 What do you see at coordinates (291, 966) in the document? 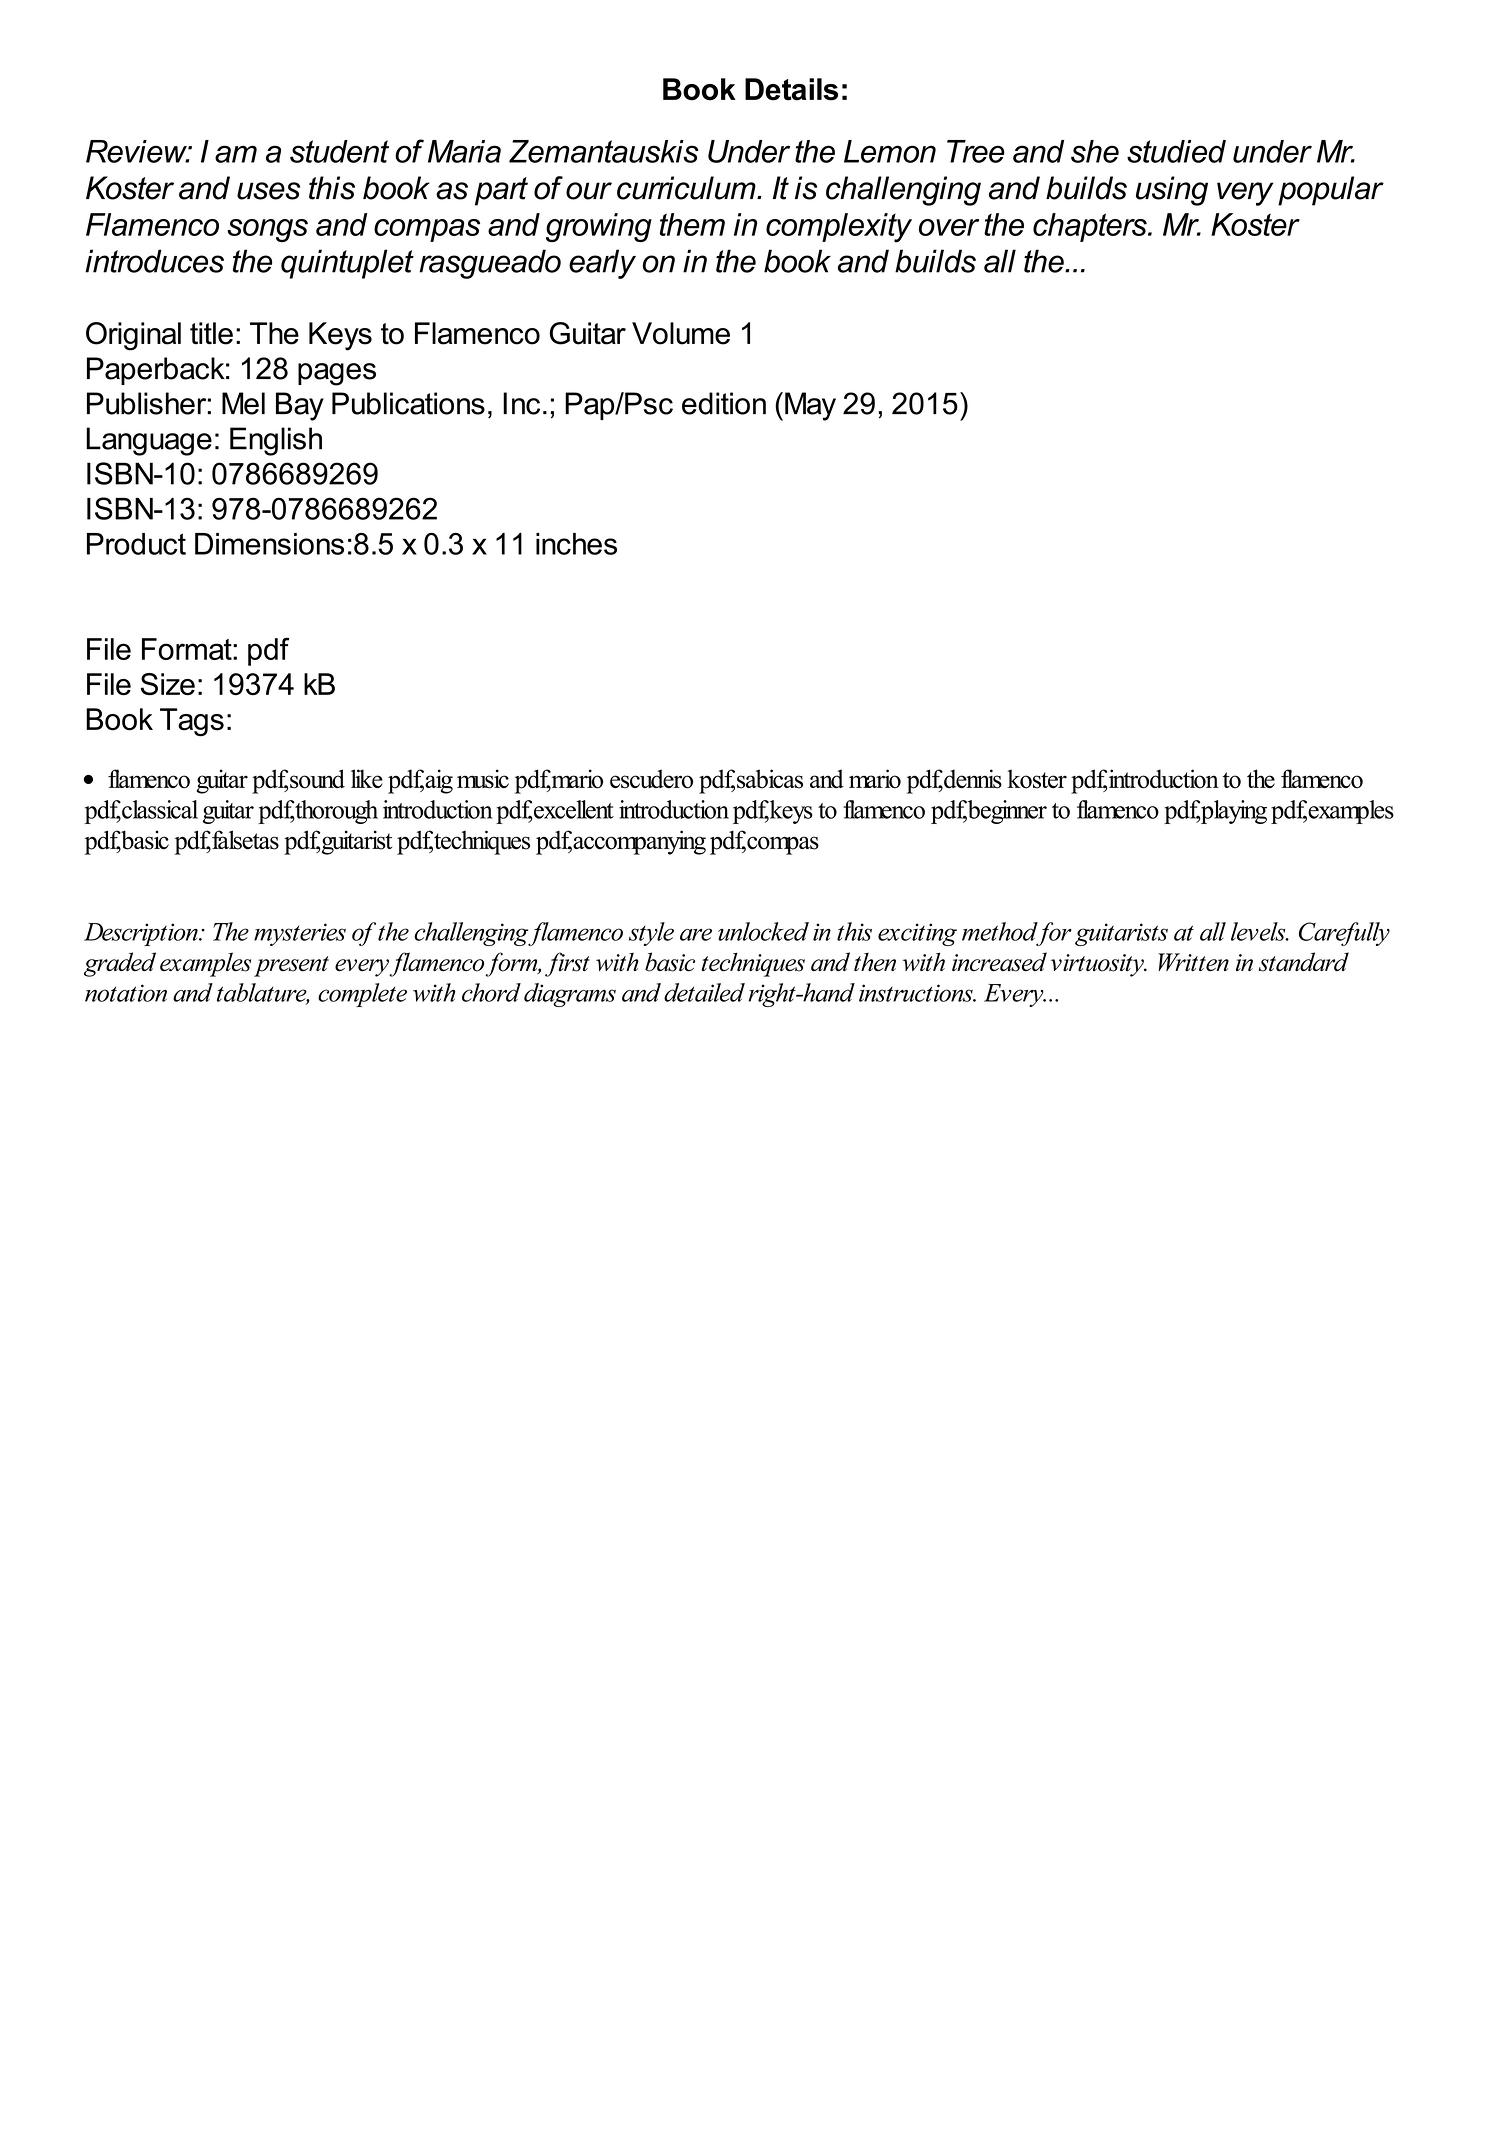
I see `present` at bounding box center [291, 966].
